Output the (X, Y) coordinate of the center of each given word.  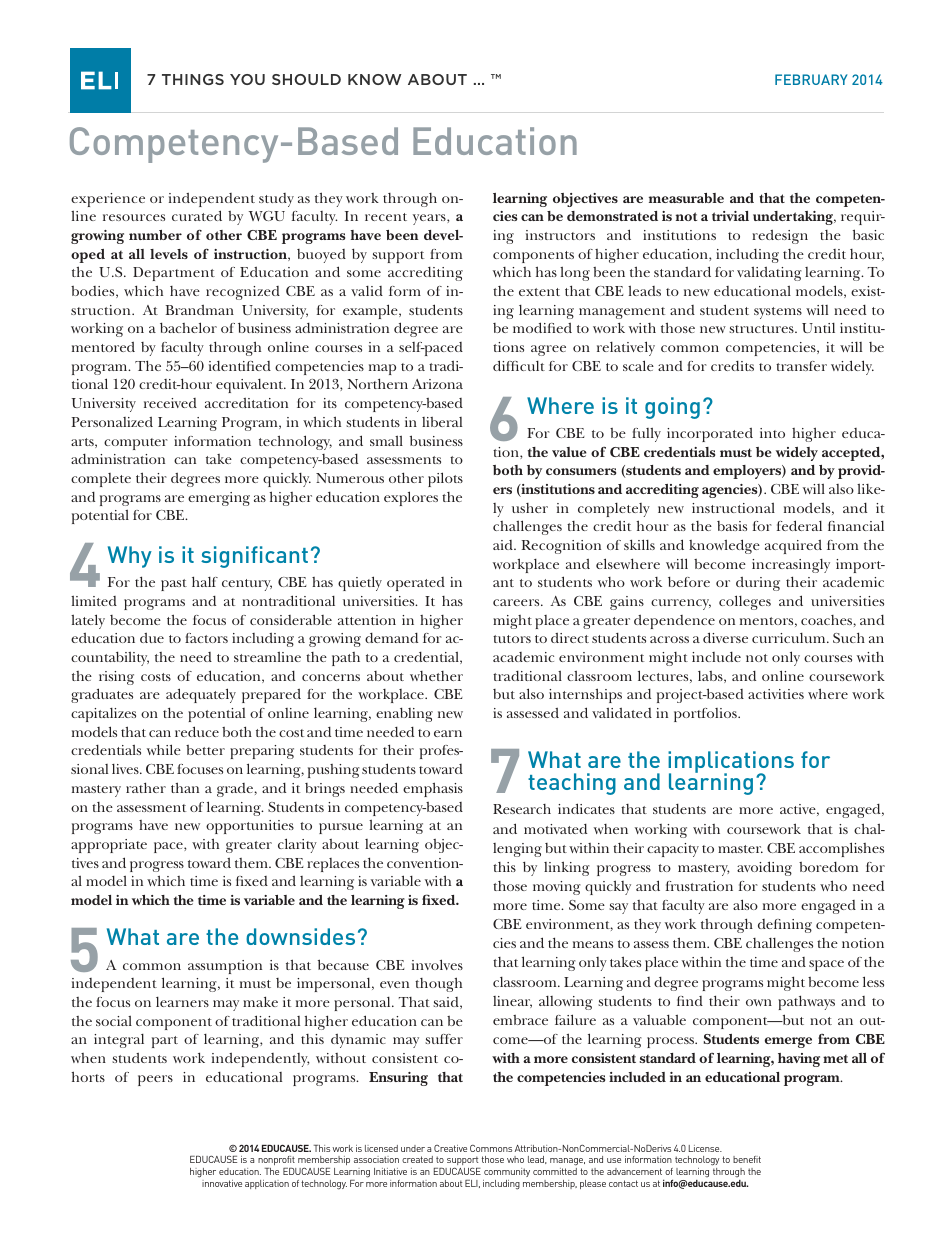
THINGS (193, 79)
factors (206, 638)
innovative (222, 1183)
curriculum (790, 638)
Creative (450, 1148)
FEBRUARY (811, 79)
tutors (512, 639)
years (430, 219)
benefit (747, 1159)
